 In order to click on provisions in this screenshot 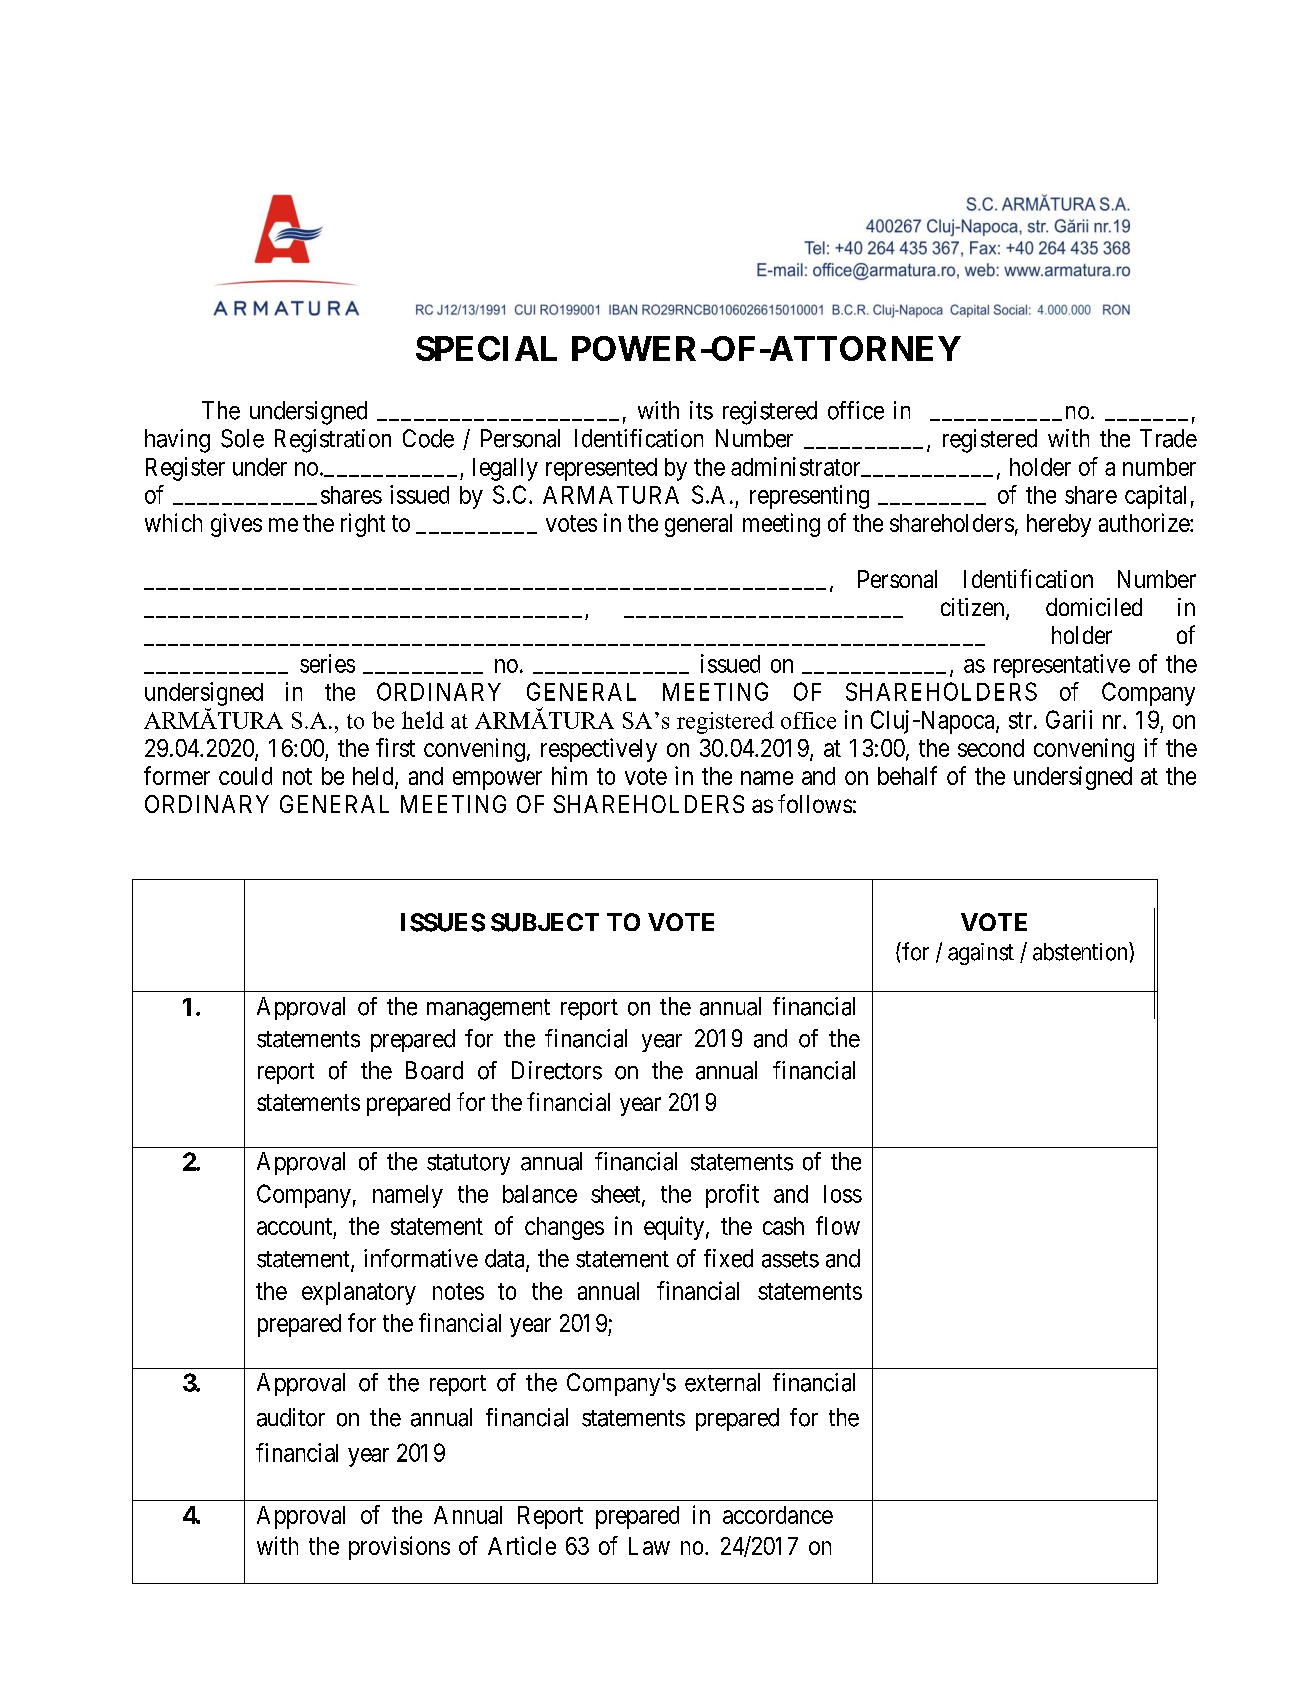, I will do `click(399, 1548)`.
